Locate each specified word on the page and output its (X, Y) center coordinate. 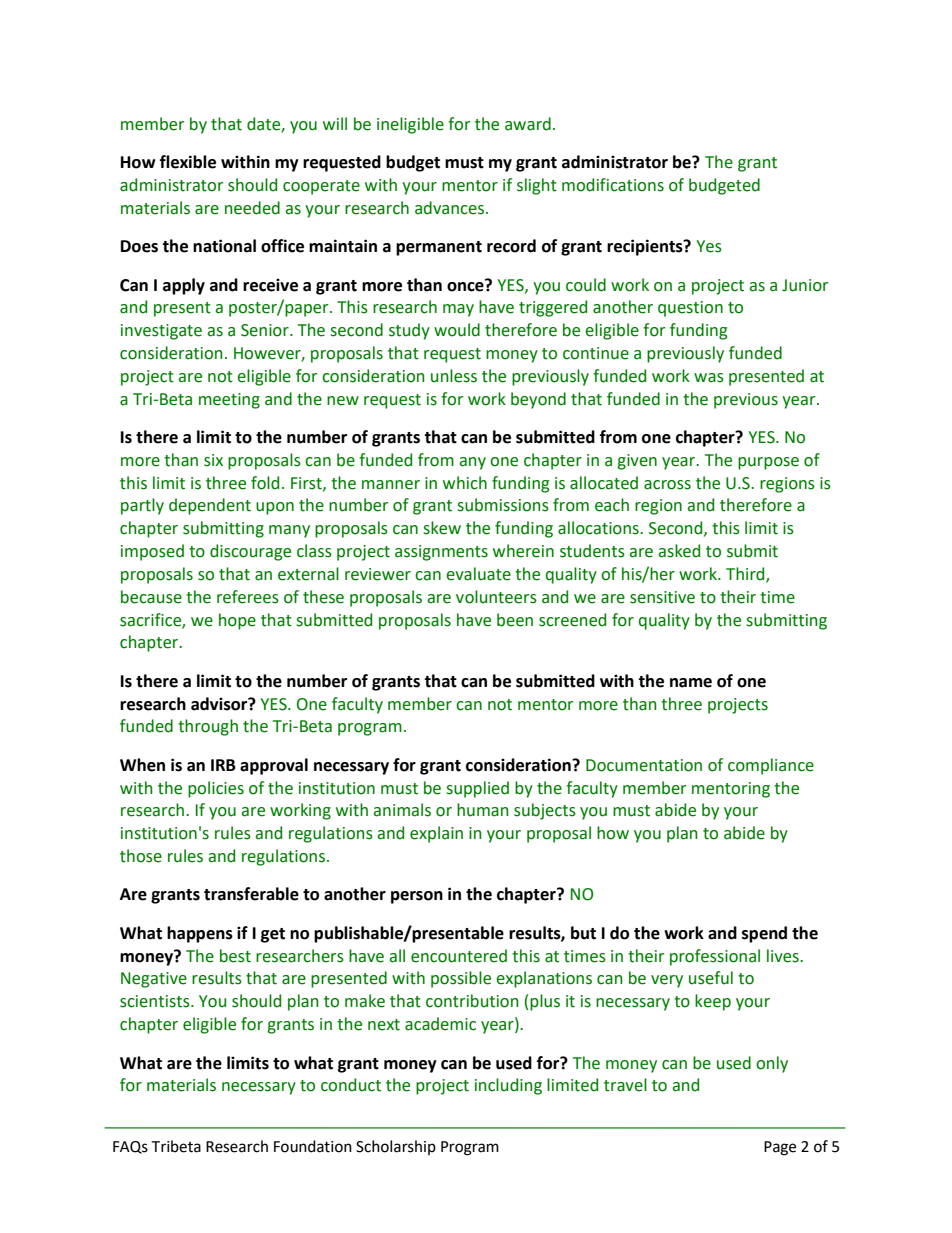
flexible (188, 162)
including (508, 1086)
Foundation (313, 1146)
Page (780, 1148)
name (691, 683)
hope (237, 621)
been (515, 620)
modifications (613, 185)
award (528, 124)
